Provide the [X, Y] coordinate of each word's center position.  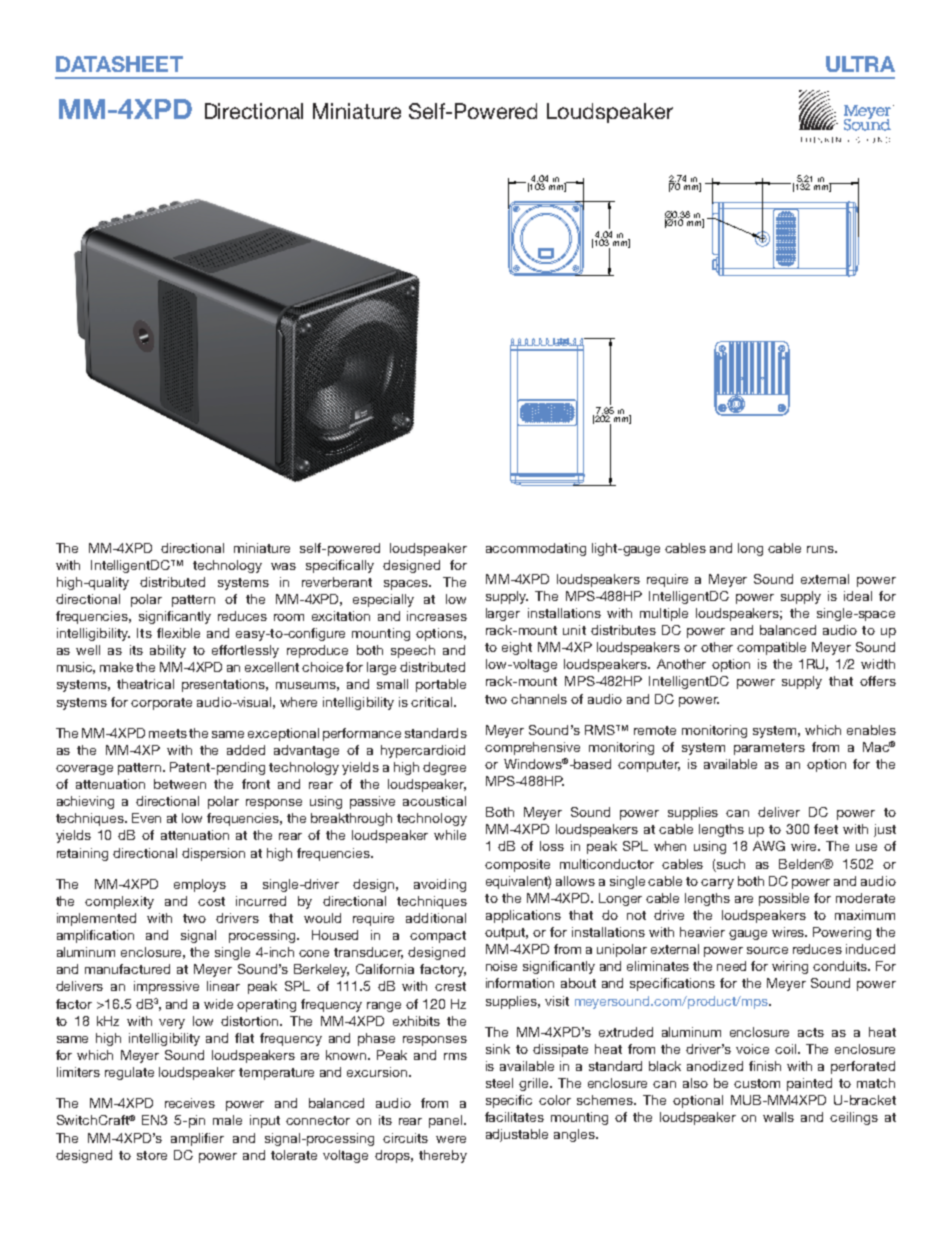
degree [444, 768]
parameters [769, 749]
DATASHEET [119, 64]
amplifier [197, 1139]
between [180, 784]
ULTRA [860, 64]
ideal [858, 596]
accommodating [536, 549]
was [283, 566]
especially [383, 600]
